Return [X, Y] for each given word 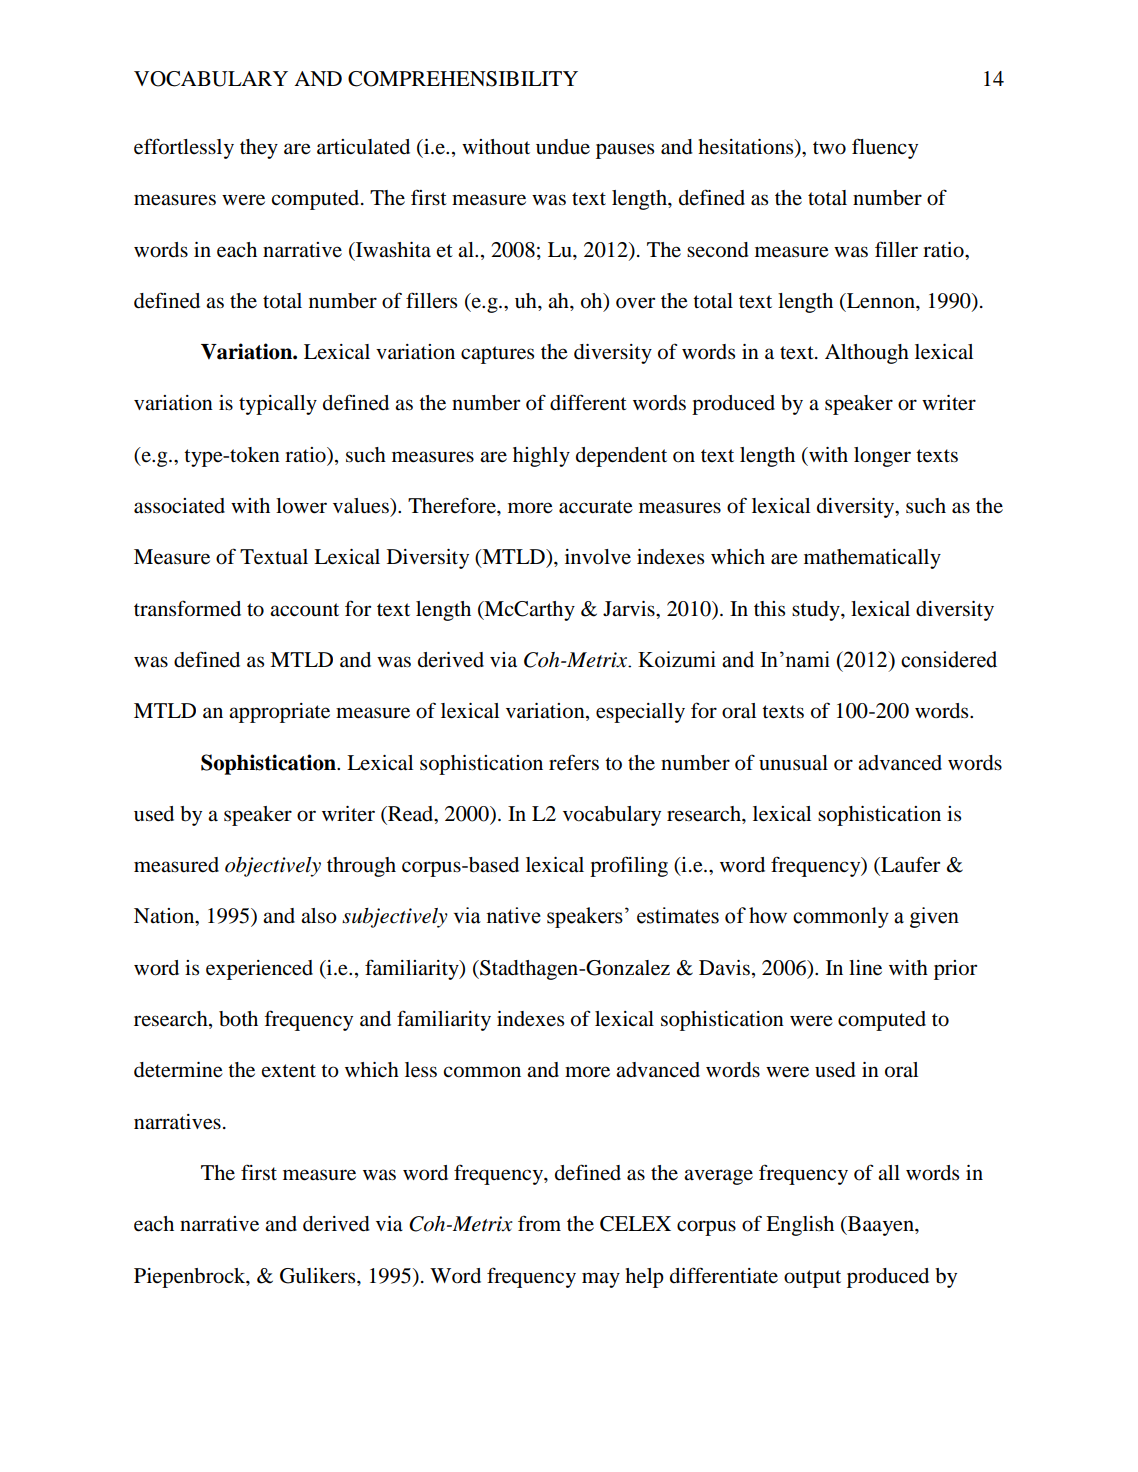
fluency [885, 148]
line [865, 968]
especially [640, 713]
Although [867, 354]
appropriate [279, 713]
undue [563, 147]
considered [949, 659]
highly [541, 457]
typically [278, 405]
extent [289, 1071]
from [539, 1223]
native [513, 915]
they [259, 149]
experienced [259, 970]
